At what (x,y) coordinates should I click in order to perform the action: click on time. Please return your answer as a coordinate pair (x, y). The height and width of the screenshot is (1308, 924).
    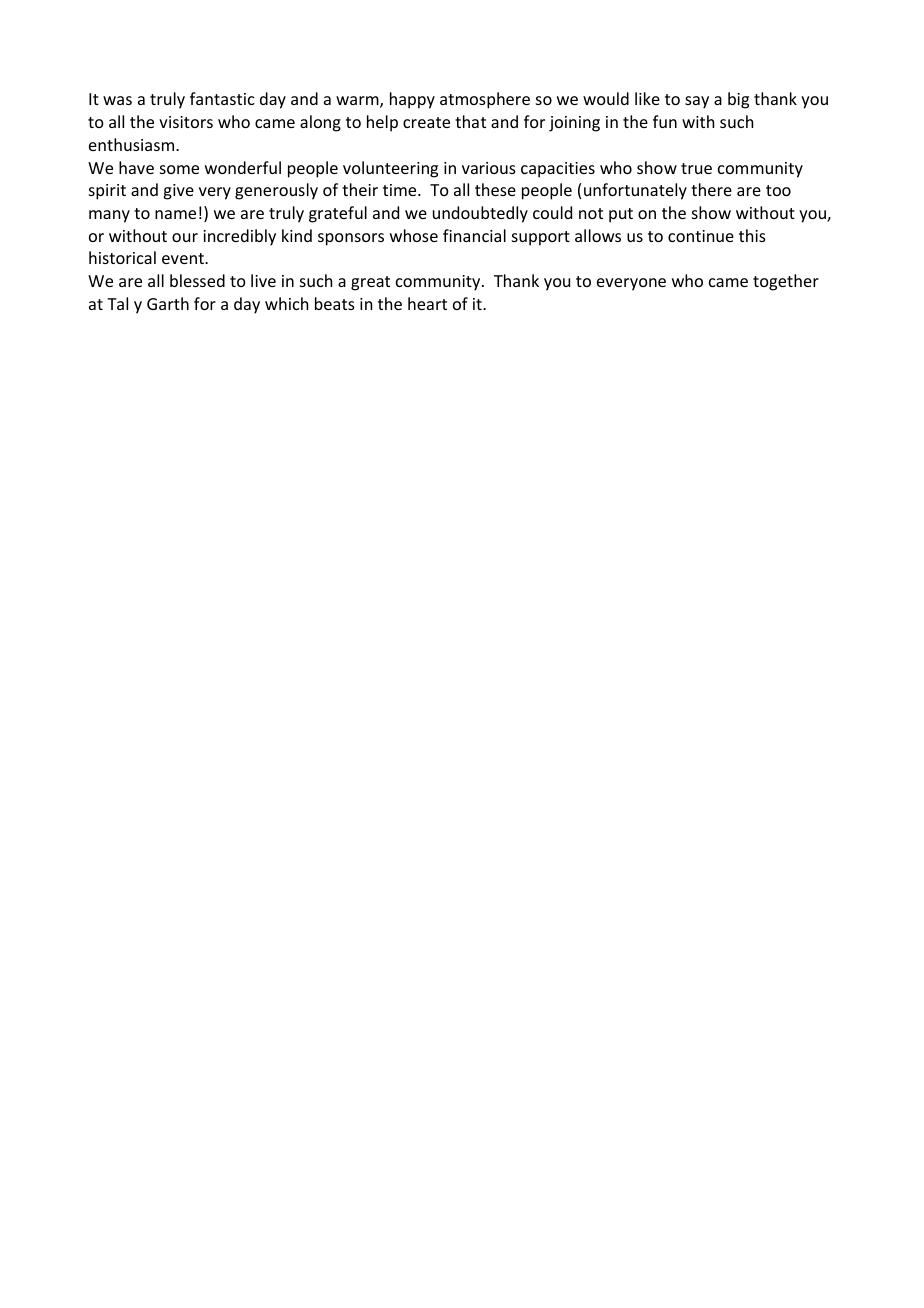
    Looking at the image, I should click on (401, 190).
